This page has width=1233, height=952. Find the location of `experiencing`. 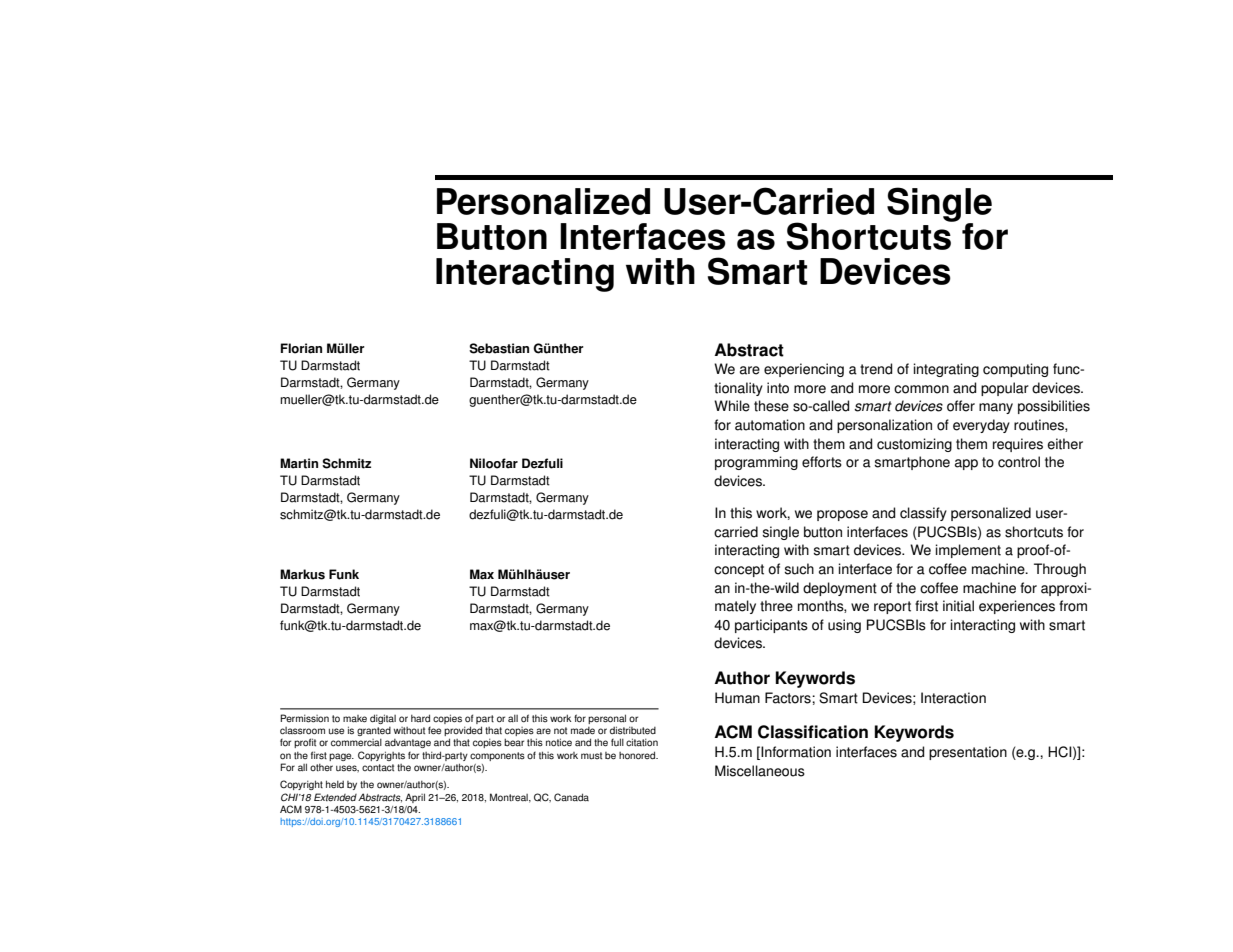

experiencing is located at coordinates (804, 370).
